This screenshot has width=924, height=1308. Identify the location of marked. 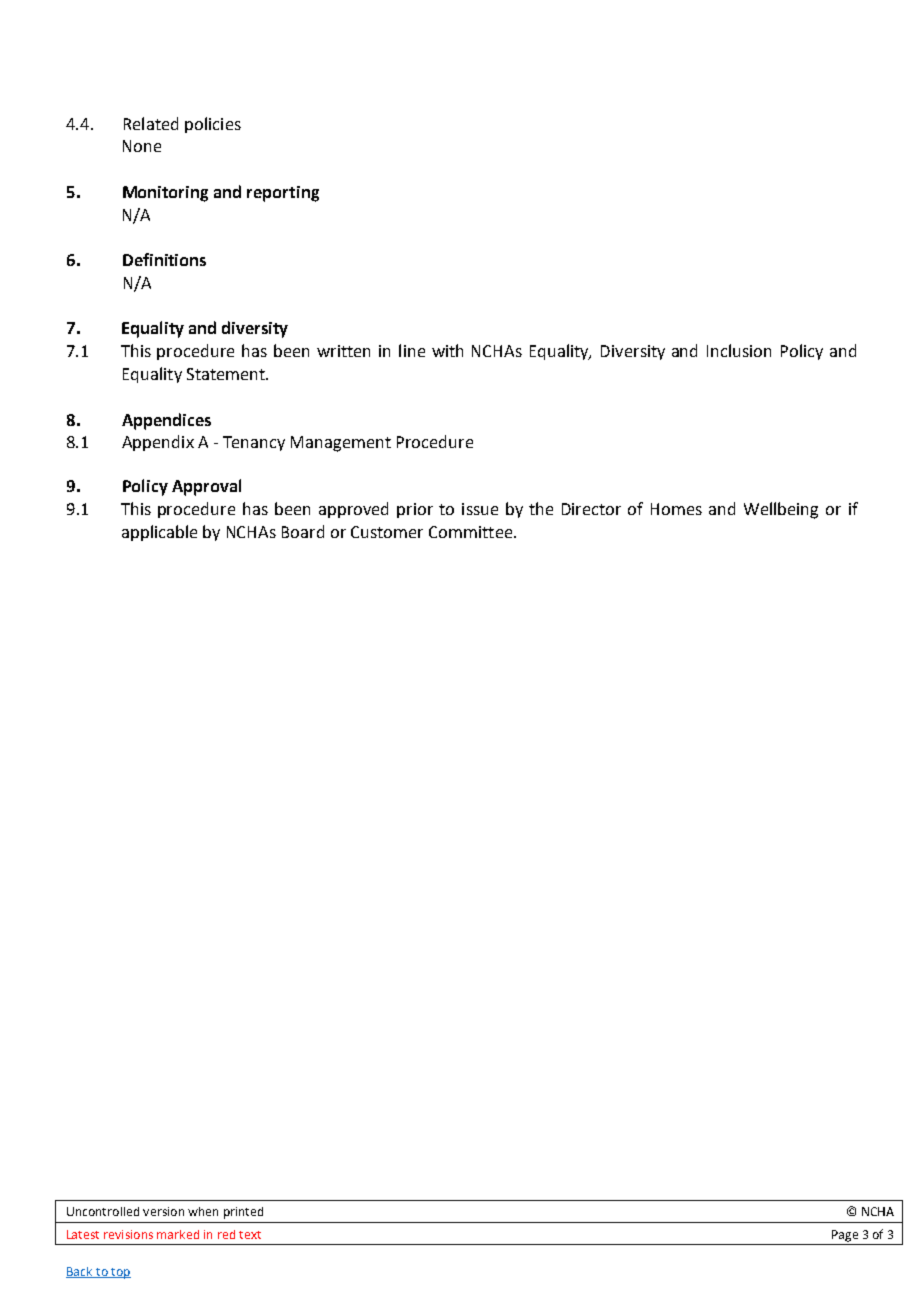
(178, 1234).
